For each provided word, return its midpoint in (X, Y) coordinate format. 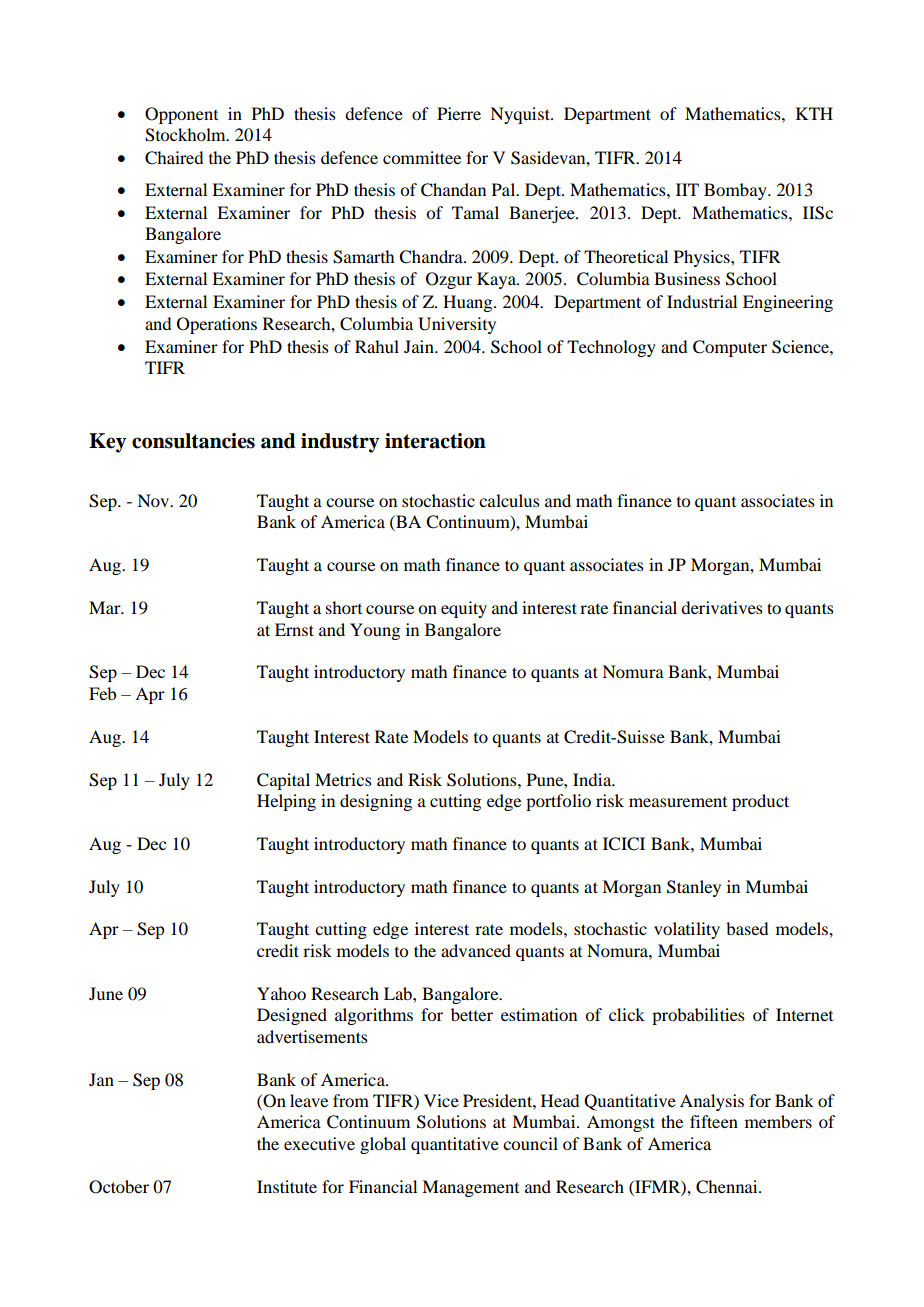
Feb (102, 693)
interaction (435, 441)
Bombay (736, 191)
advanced (476, 950)
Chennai (728, 1187)
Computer (730, 348)
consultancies (193, 441)
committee (422, 157)
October (119, 1187)
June (106, 993)
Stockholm (186, 135)
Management (470, 1188)
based (747, 928)
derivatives (722, 607)
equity (464, 609)
